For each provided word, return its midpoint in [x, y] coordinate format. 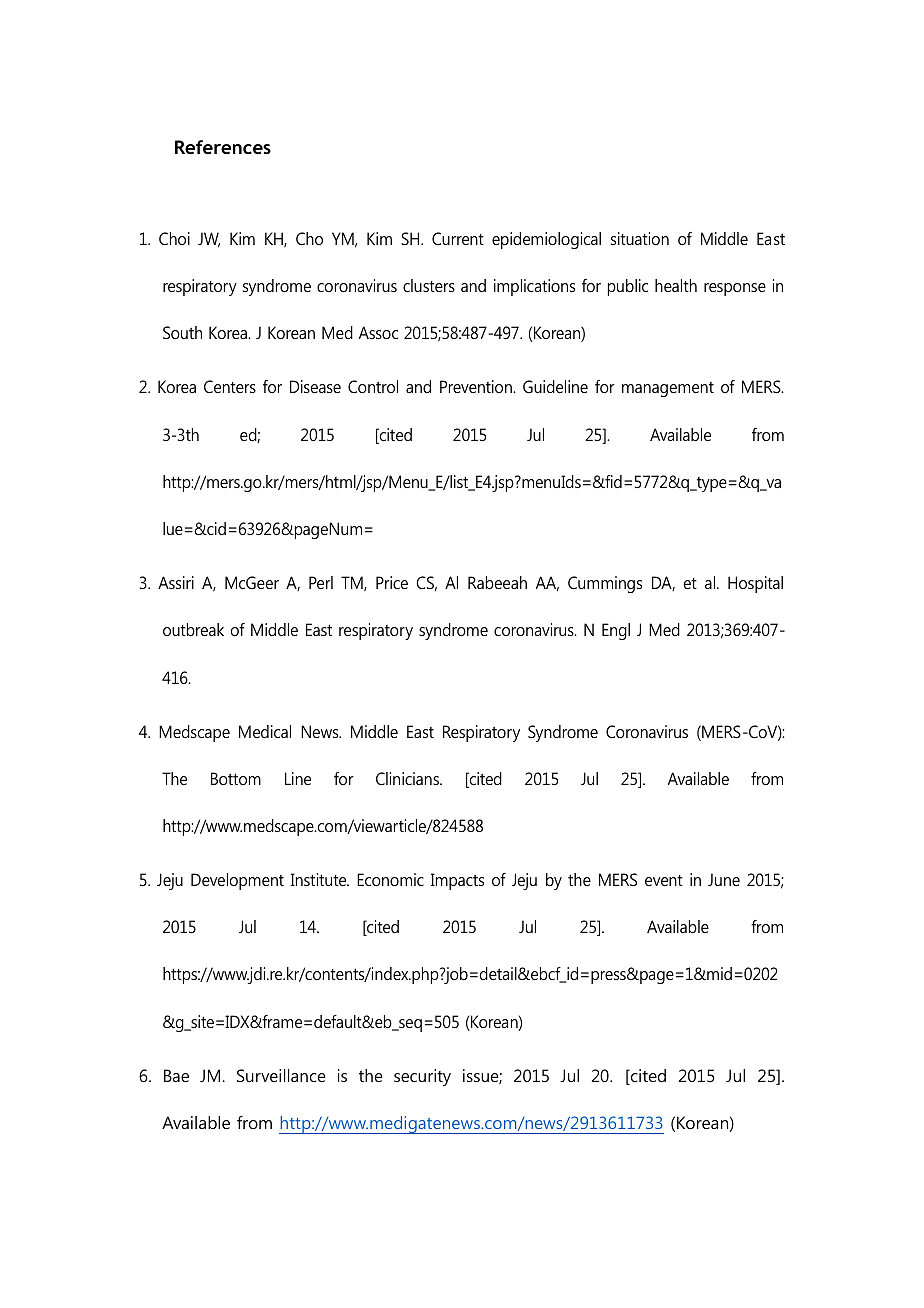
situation [640, 238]
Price [392, 582]
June [724, 879]
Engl [616, 631]
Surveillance [281, 1075]
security [422, 1077]
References [223, 147]
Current [458, 238]
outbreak [193, 629]
